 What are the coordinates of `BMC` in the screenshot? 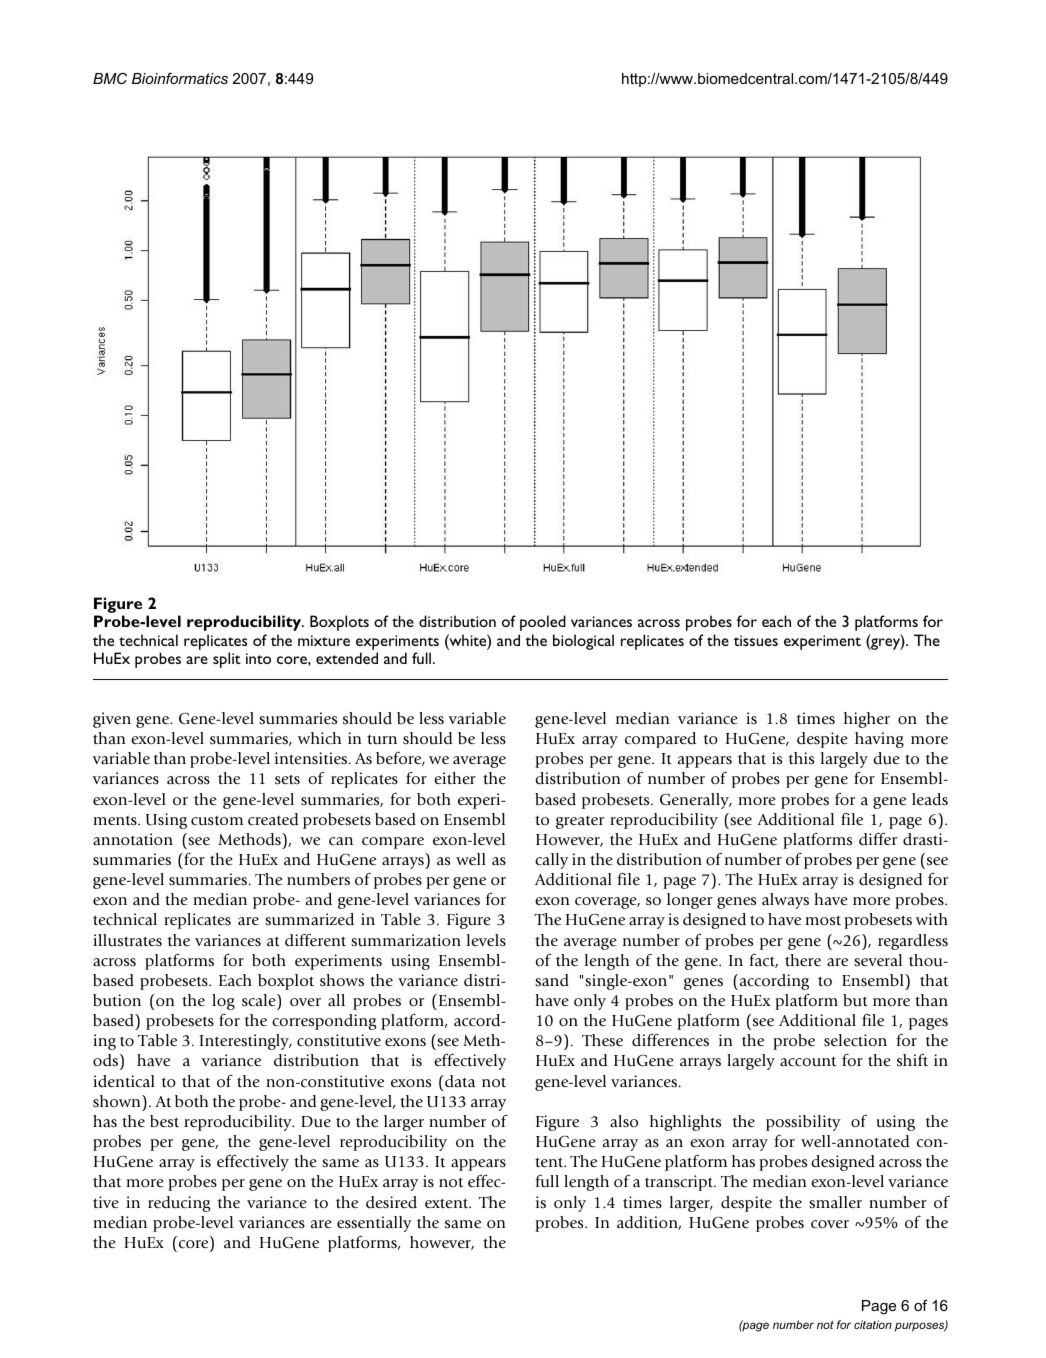 It's located at (110, 78).
